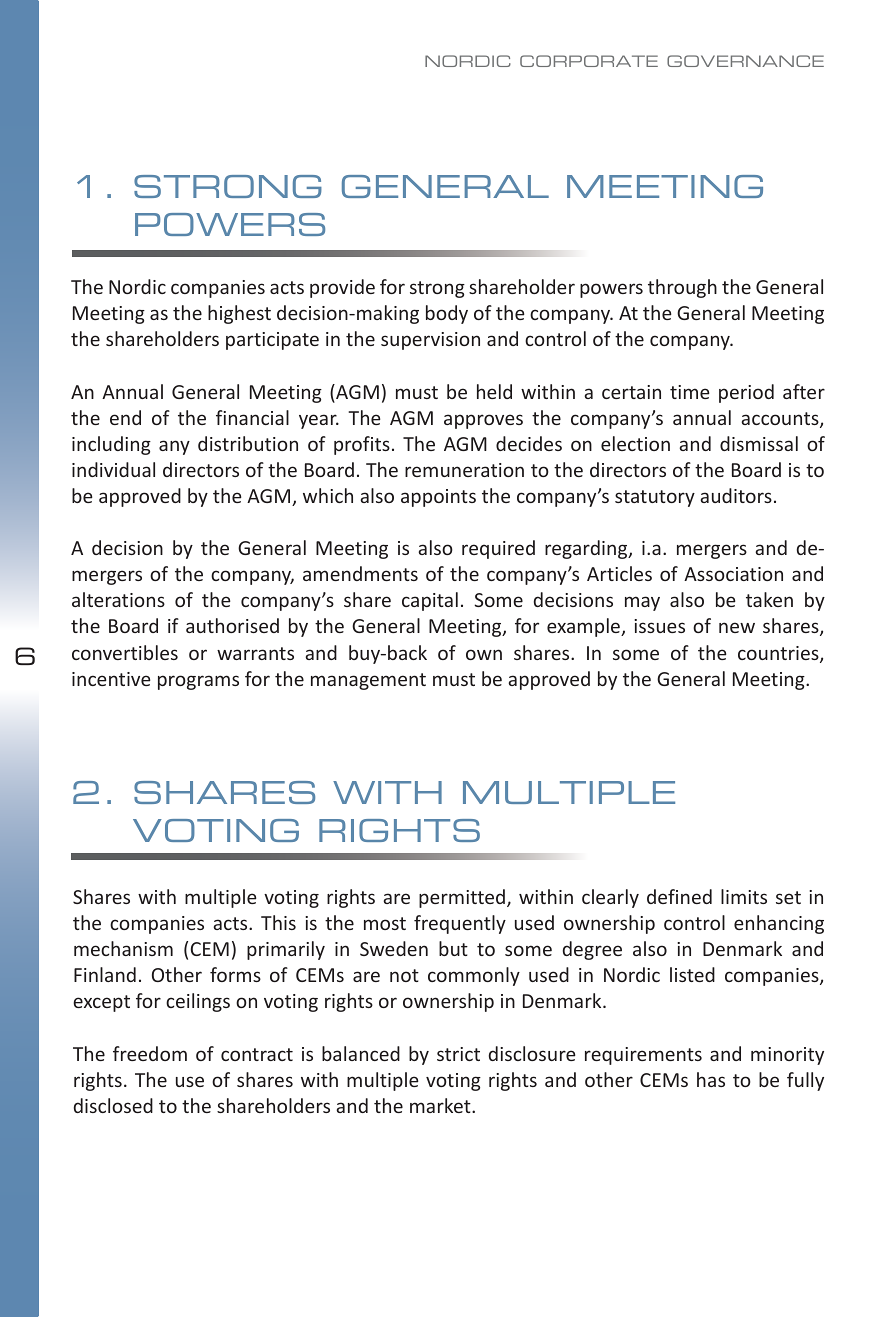 The image size is (896, 1317). What do you see at coordinates (252, 417) in the page?
I see `financial` at bounding box center [252, 417].
